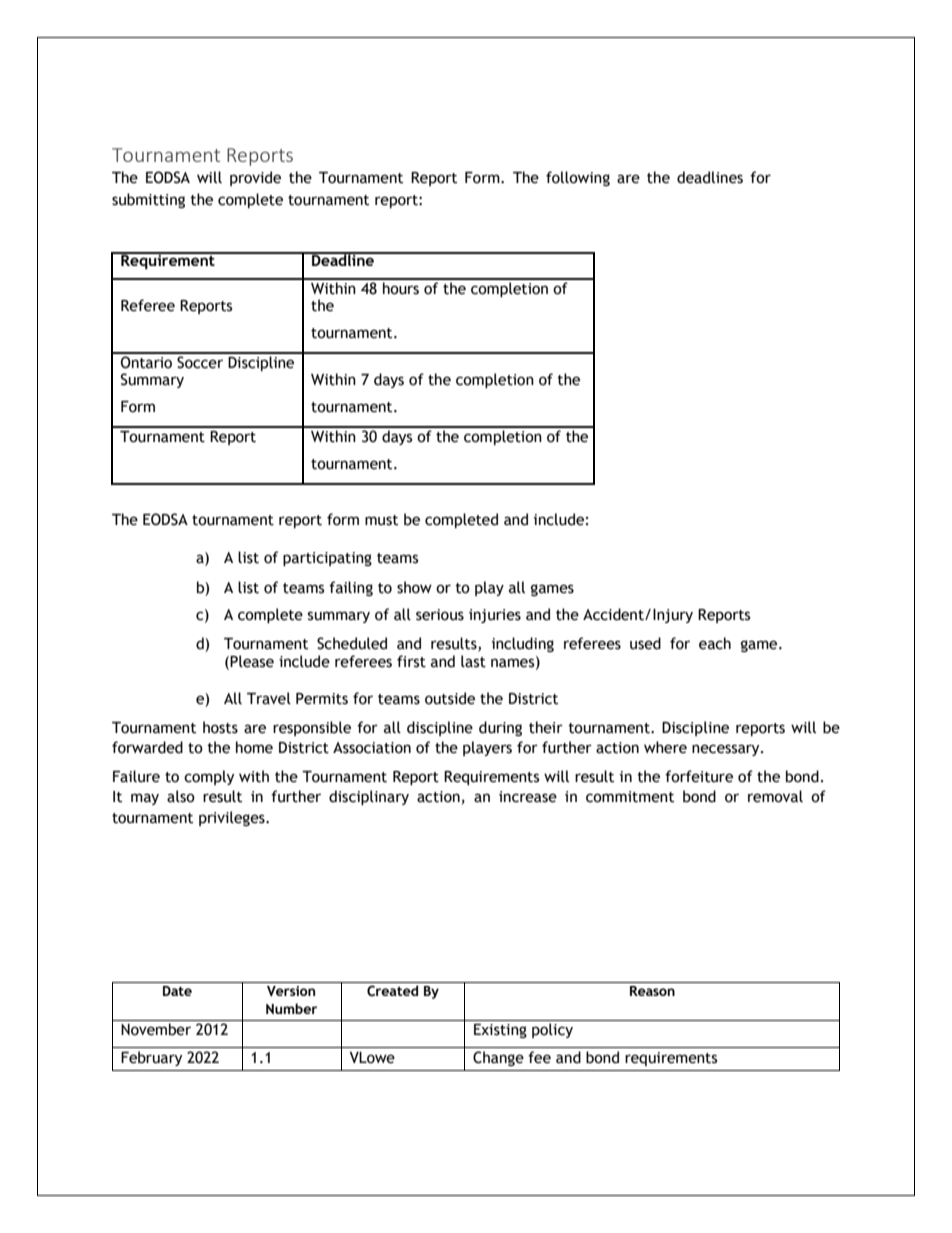  I want to click on Existing, so click(500, 1031).
